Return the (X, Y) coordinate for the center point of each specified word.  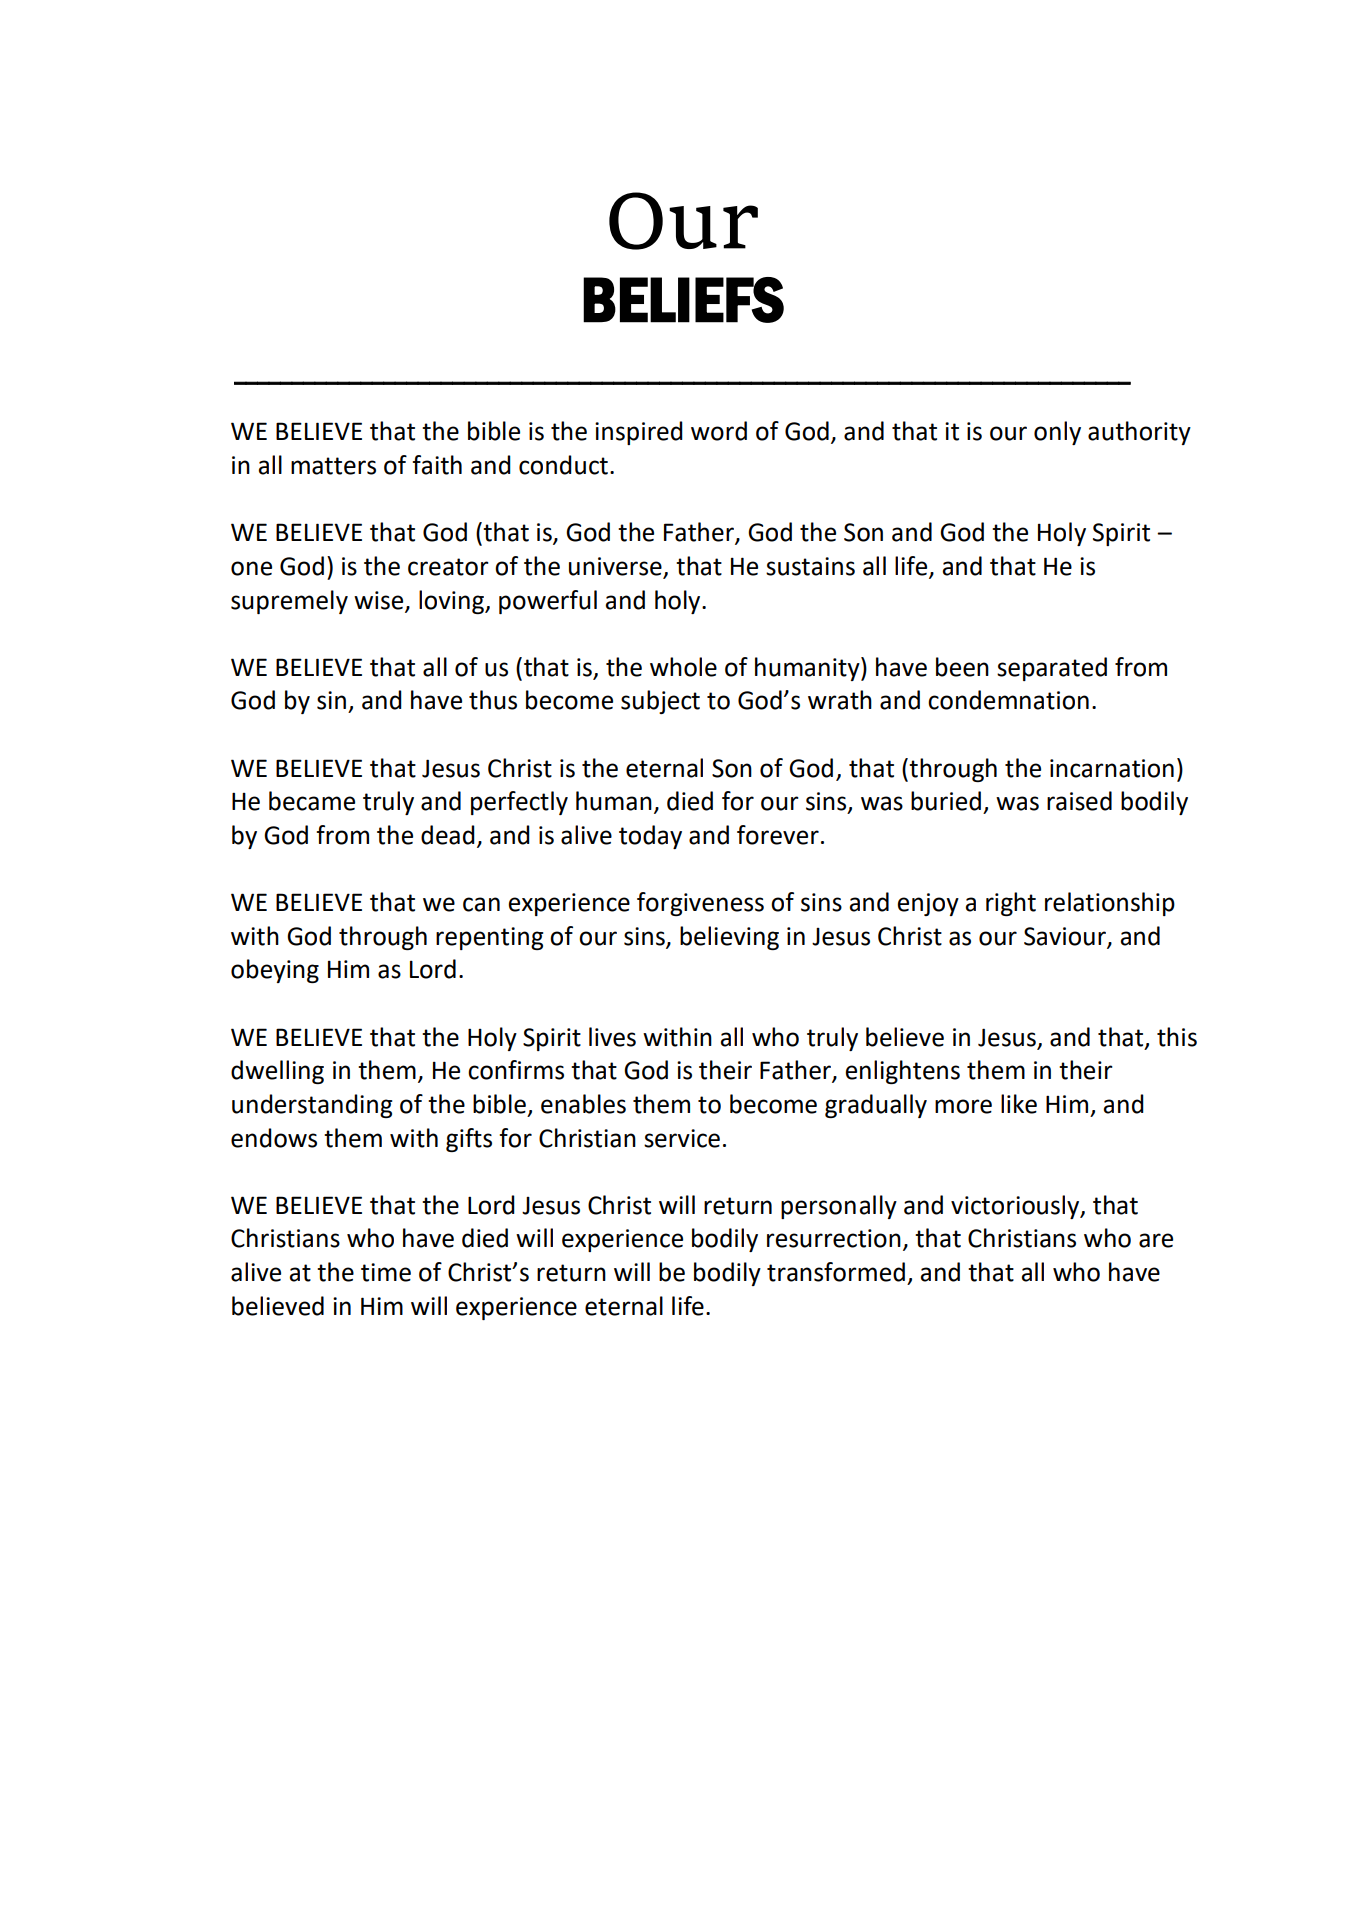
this (1177, 1037)
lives (612, 1037)
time (386, 1272)
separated (1052, 669)
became (312, 801)
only (1057, 433)
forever (778, 835)
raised (1079, 801)
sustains (810, 566)
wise (380, 601)
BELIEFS (683, 300)
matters (333, 466)
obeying (275, 971)
